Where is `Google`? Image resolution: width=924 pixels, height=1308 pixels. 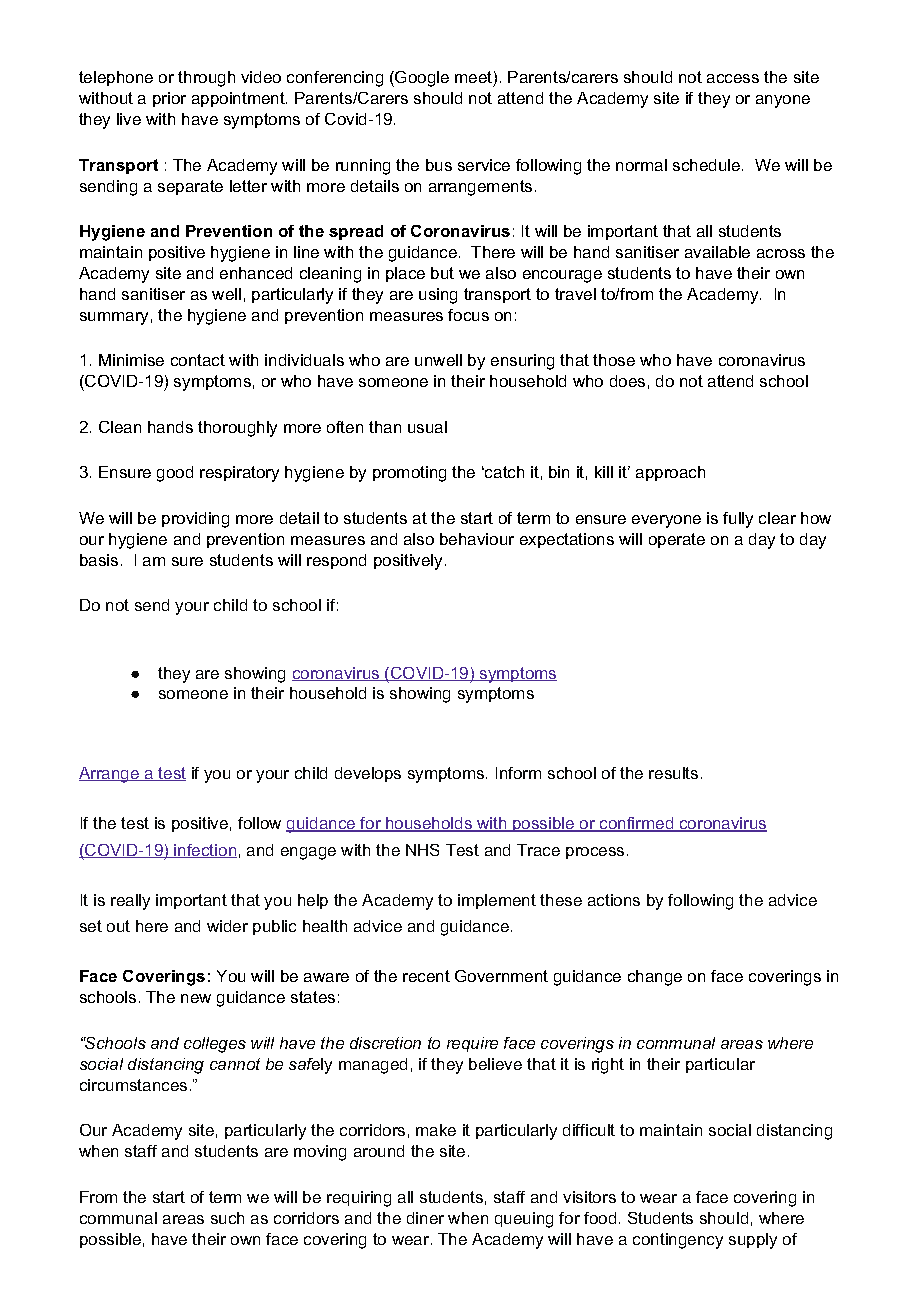 Google is located at coordinates (421, 79).
